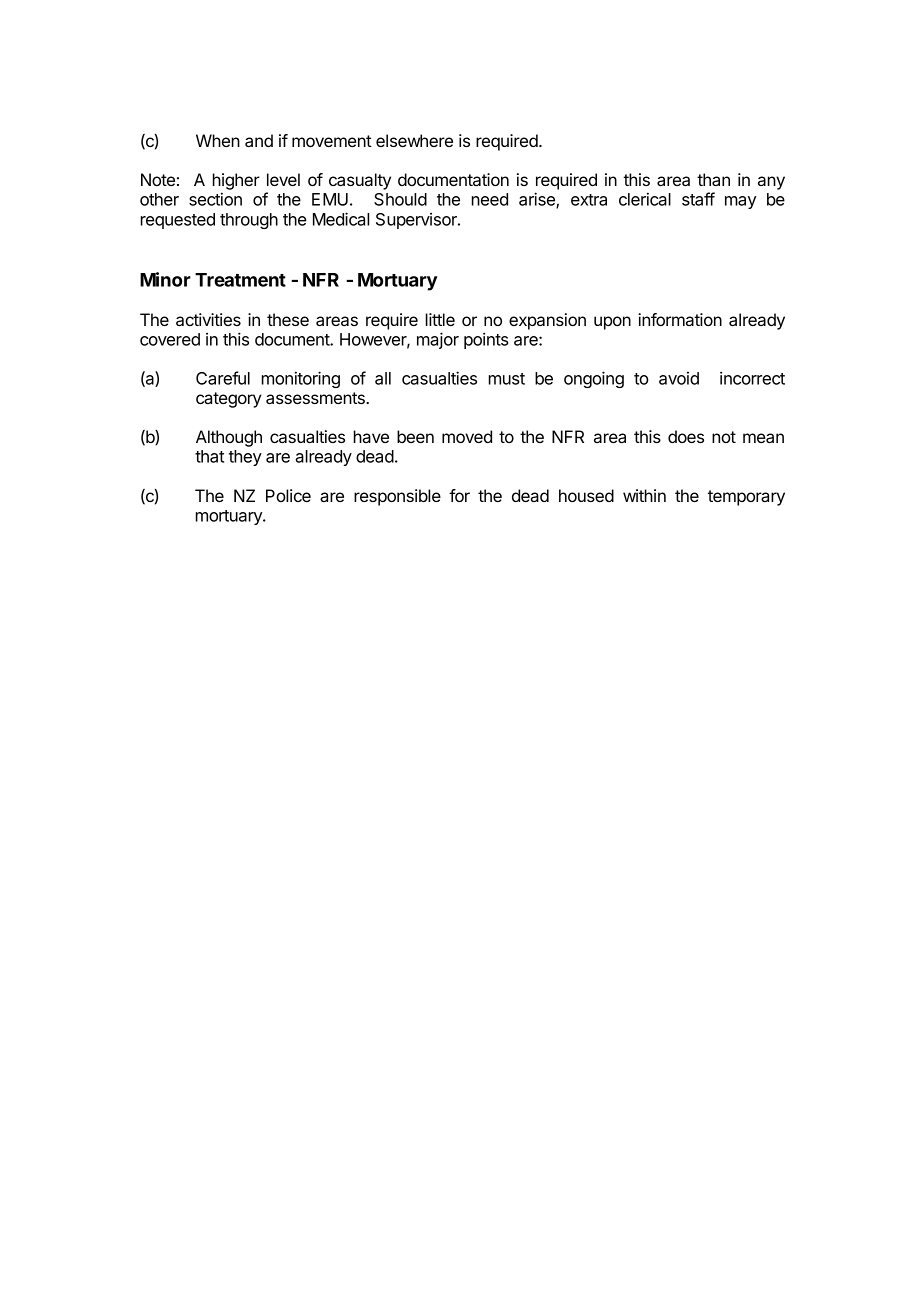 The height and width of the image is (1308, 924). I want to click on within, so click(644, 495).
